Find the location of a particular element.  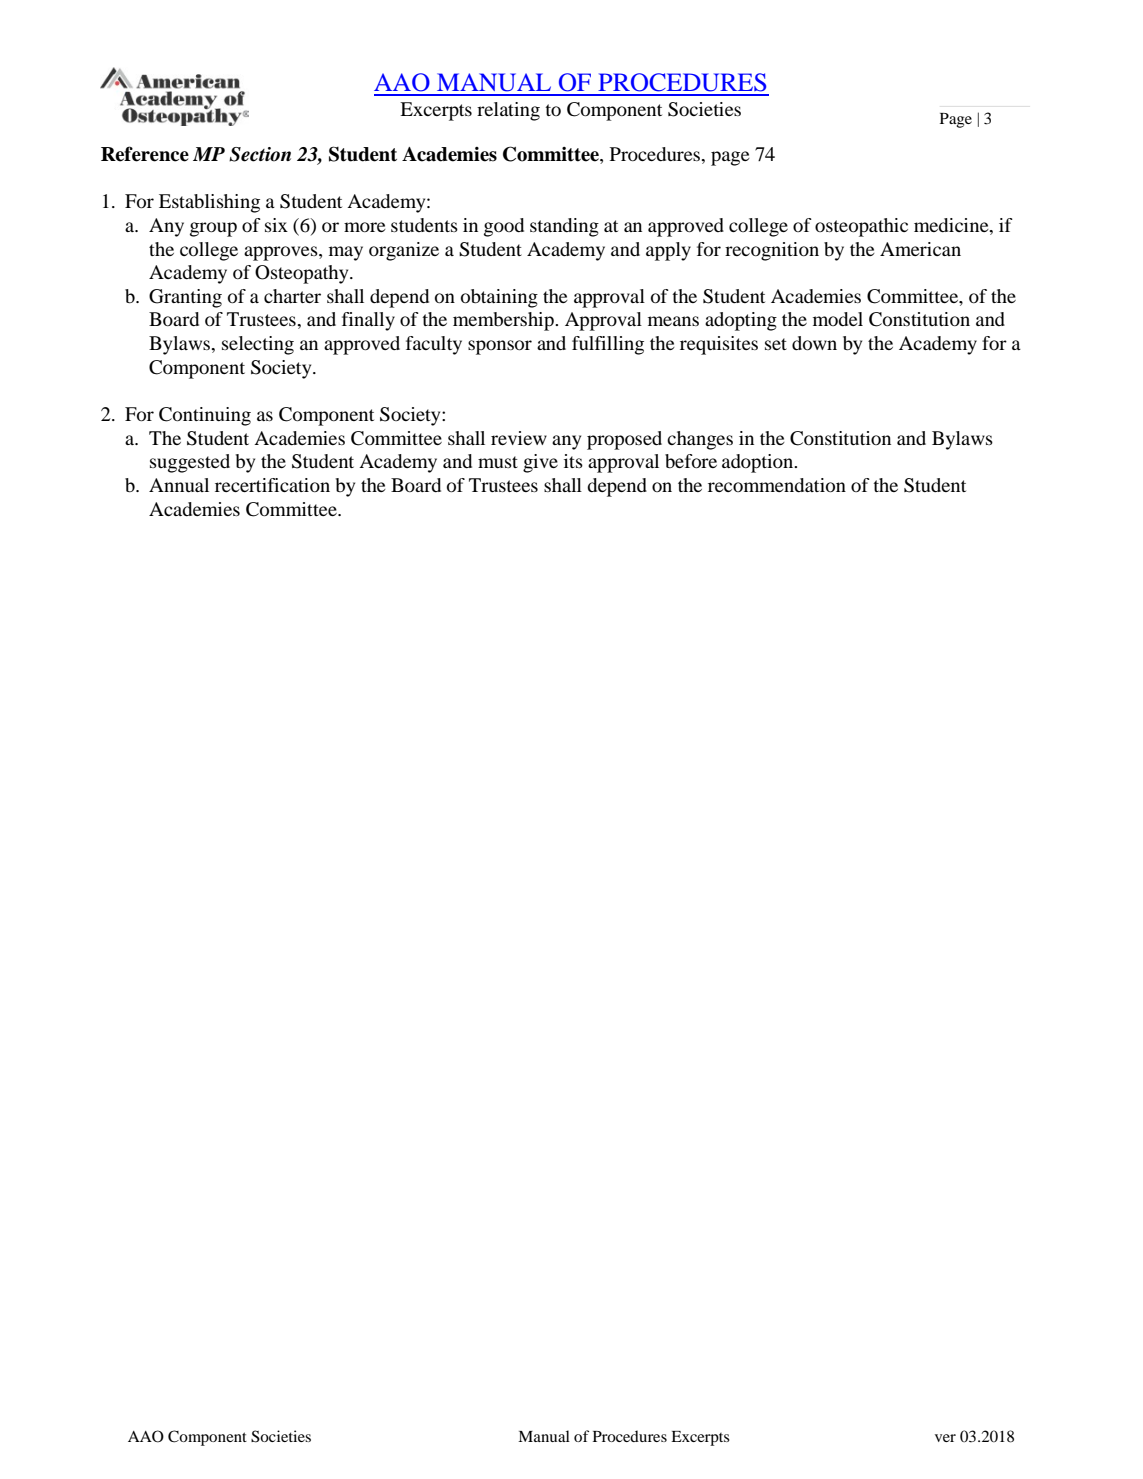

Annual is located at coordinates (179, 485).
